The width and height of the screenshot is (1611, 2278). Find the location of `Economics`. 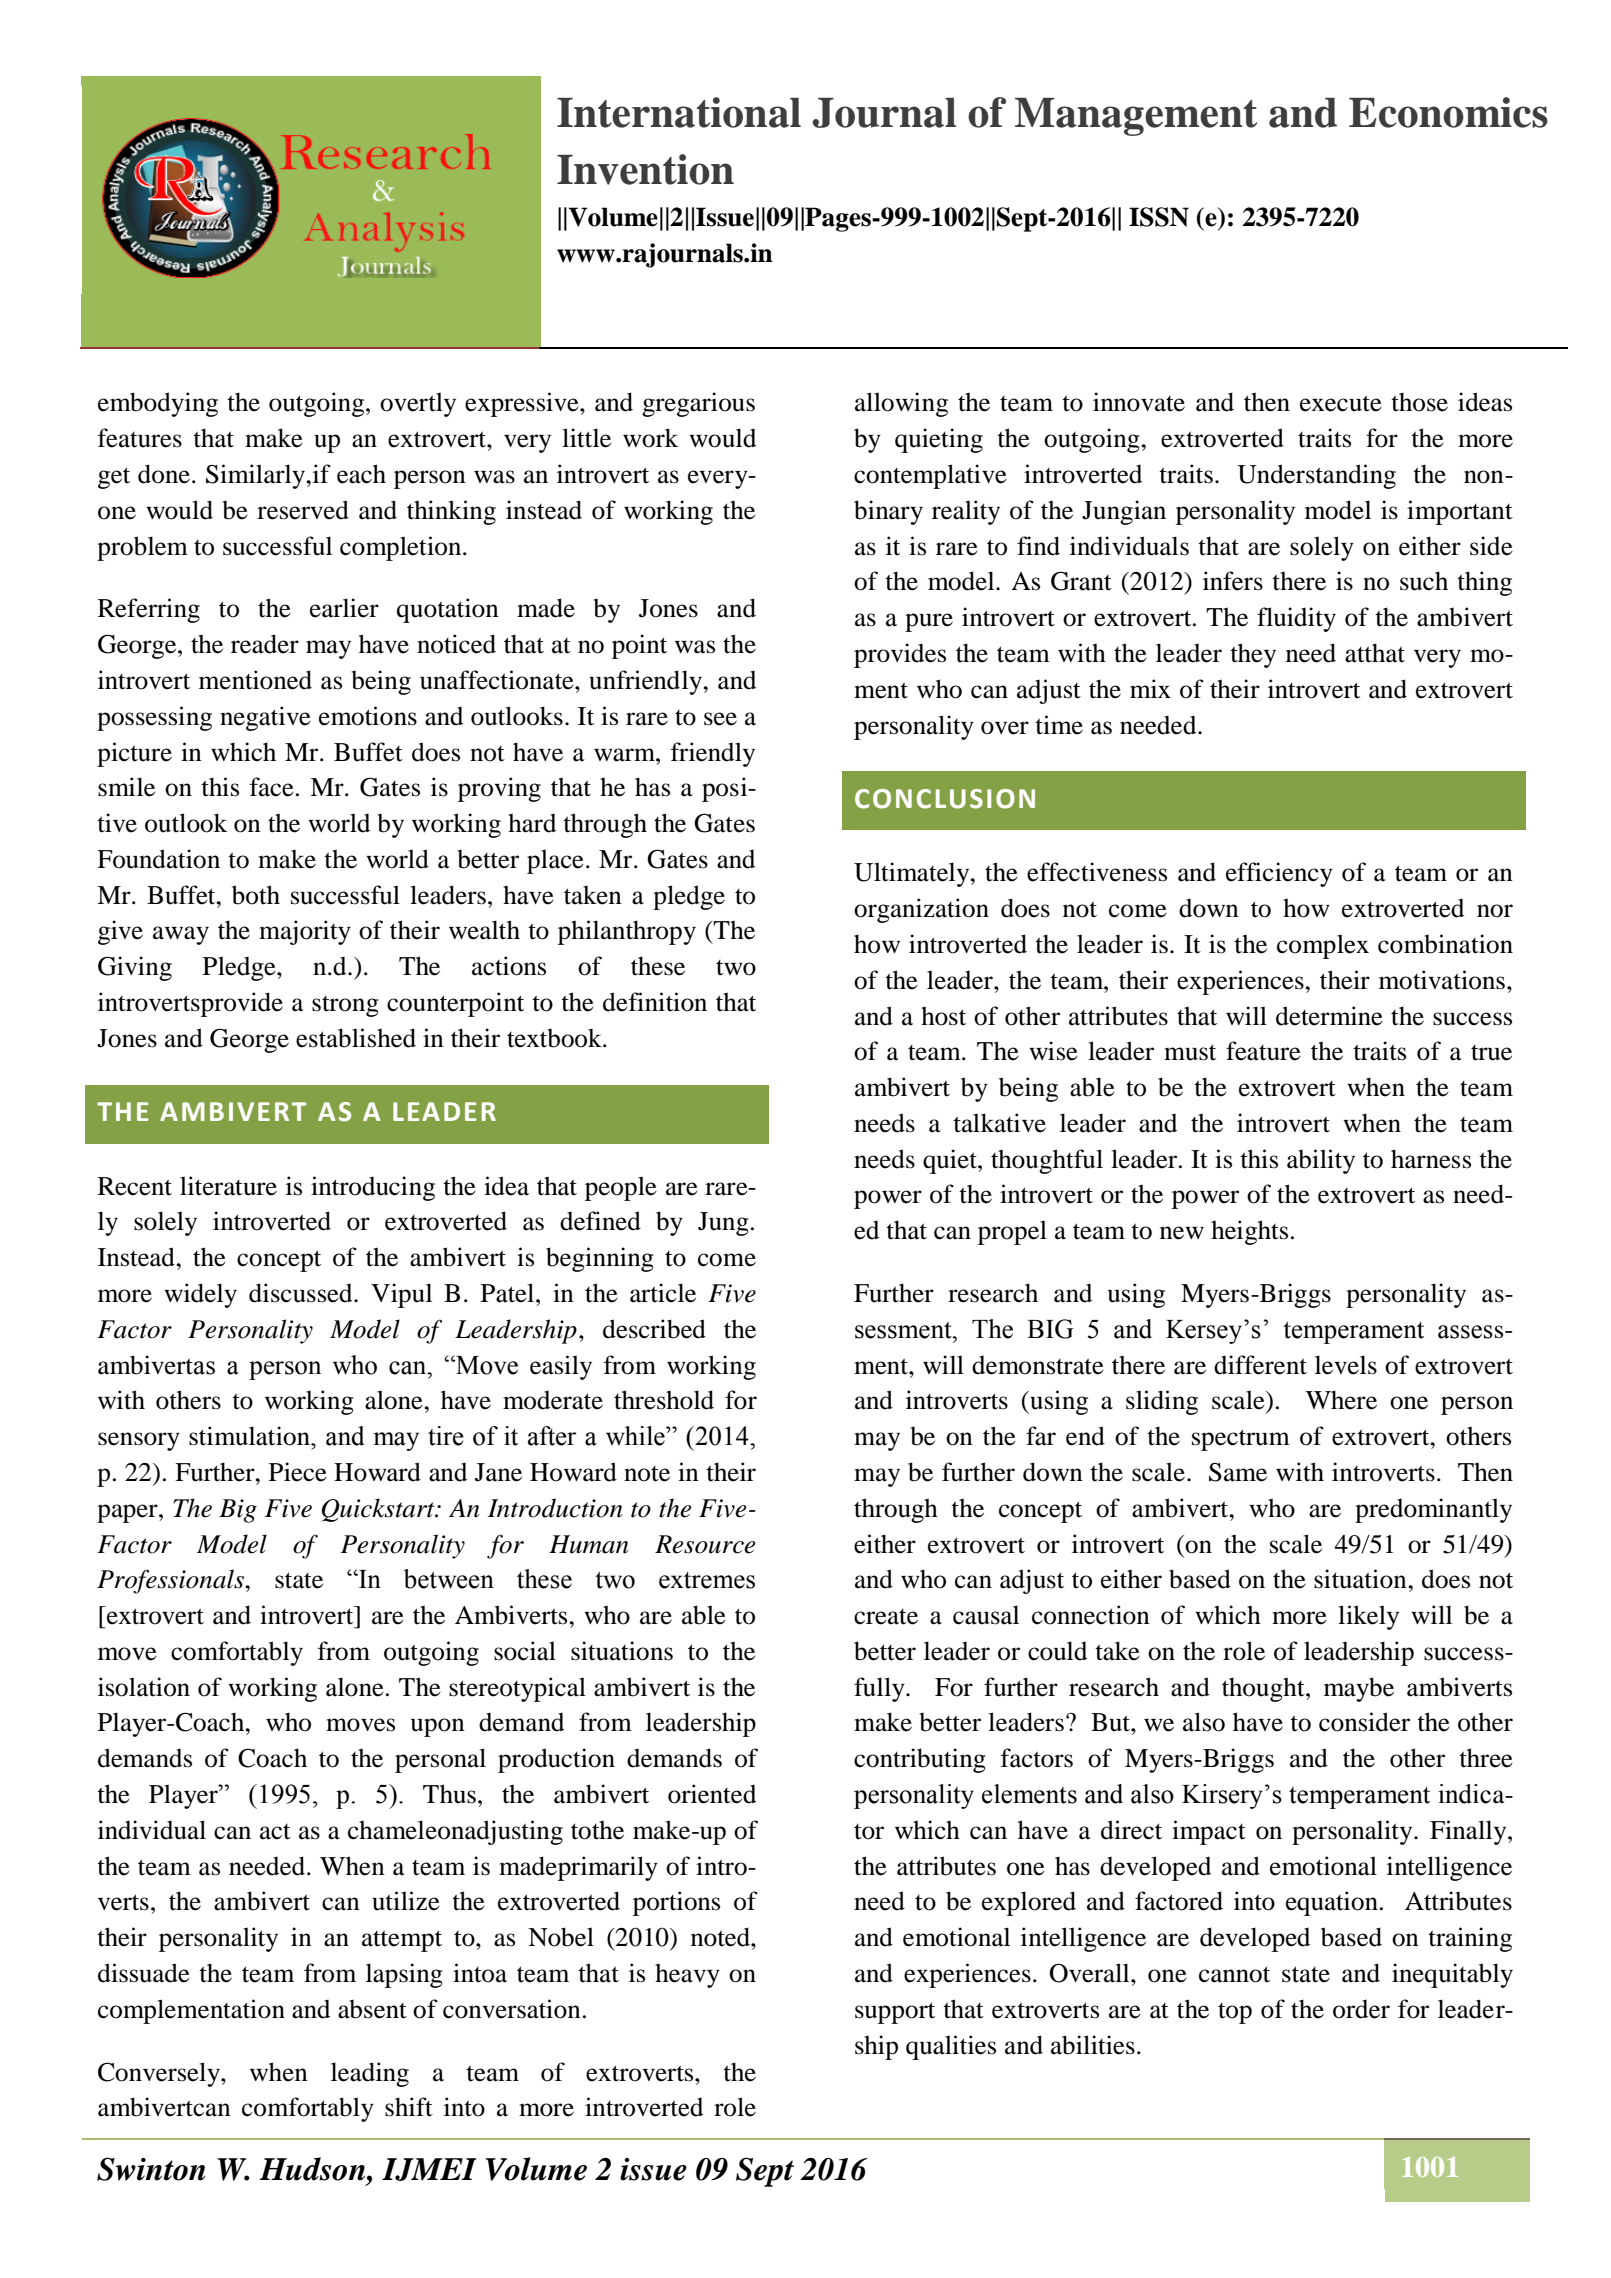

Economics is located at coordinates (1448, 112).
